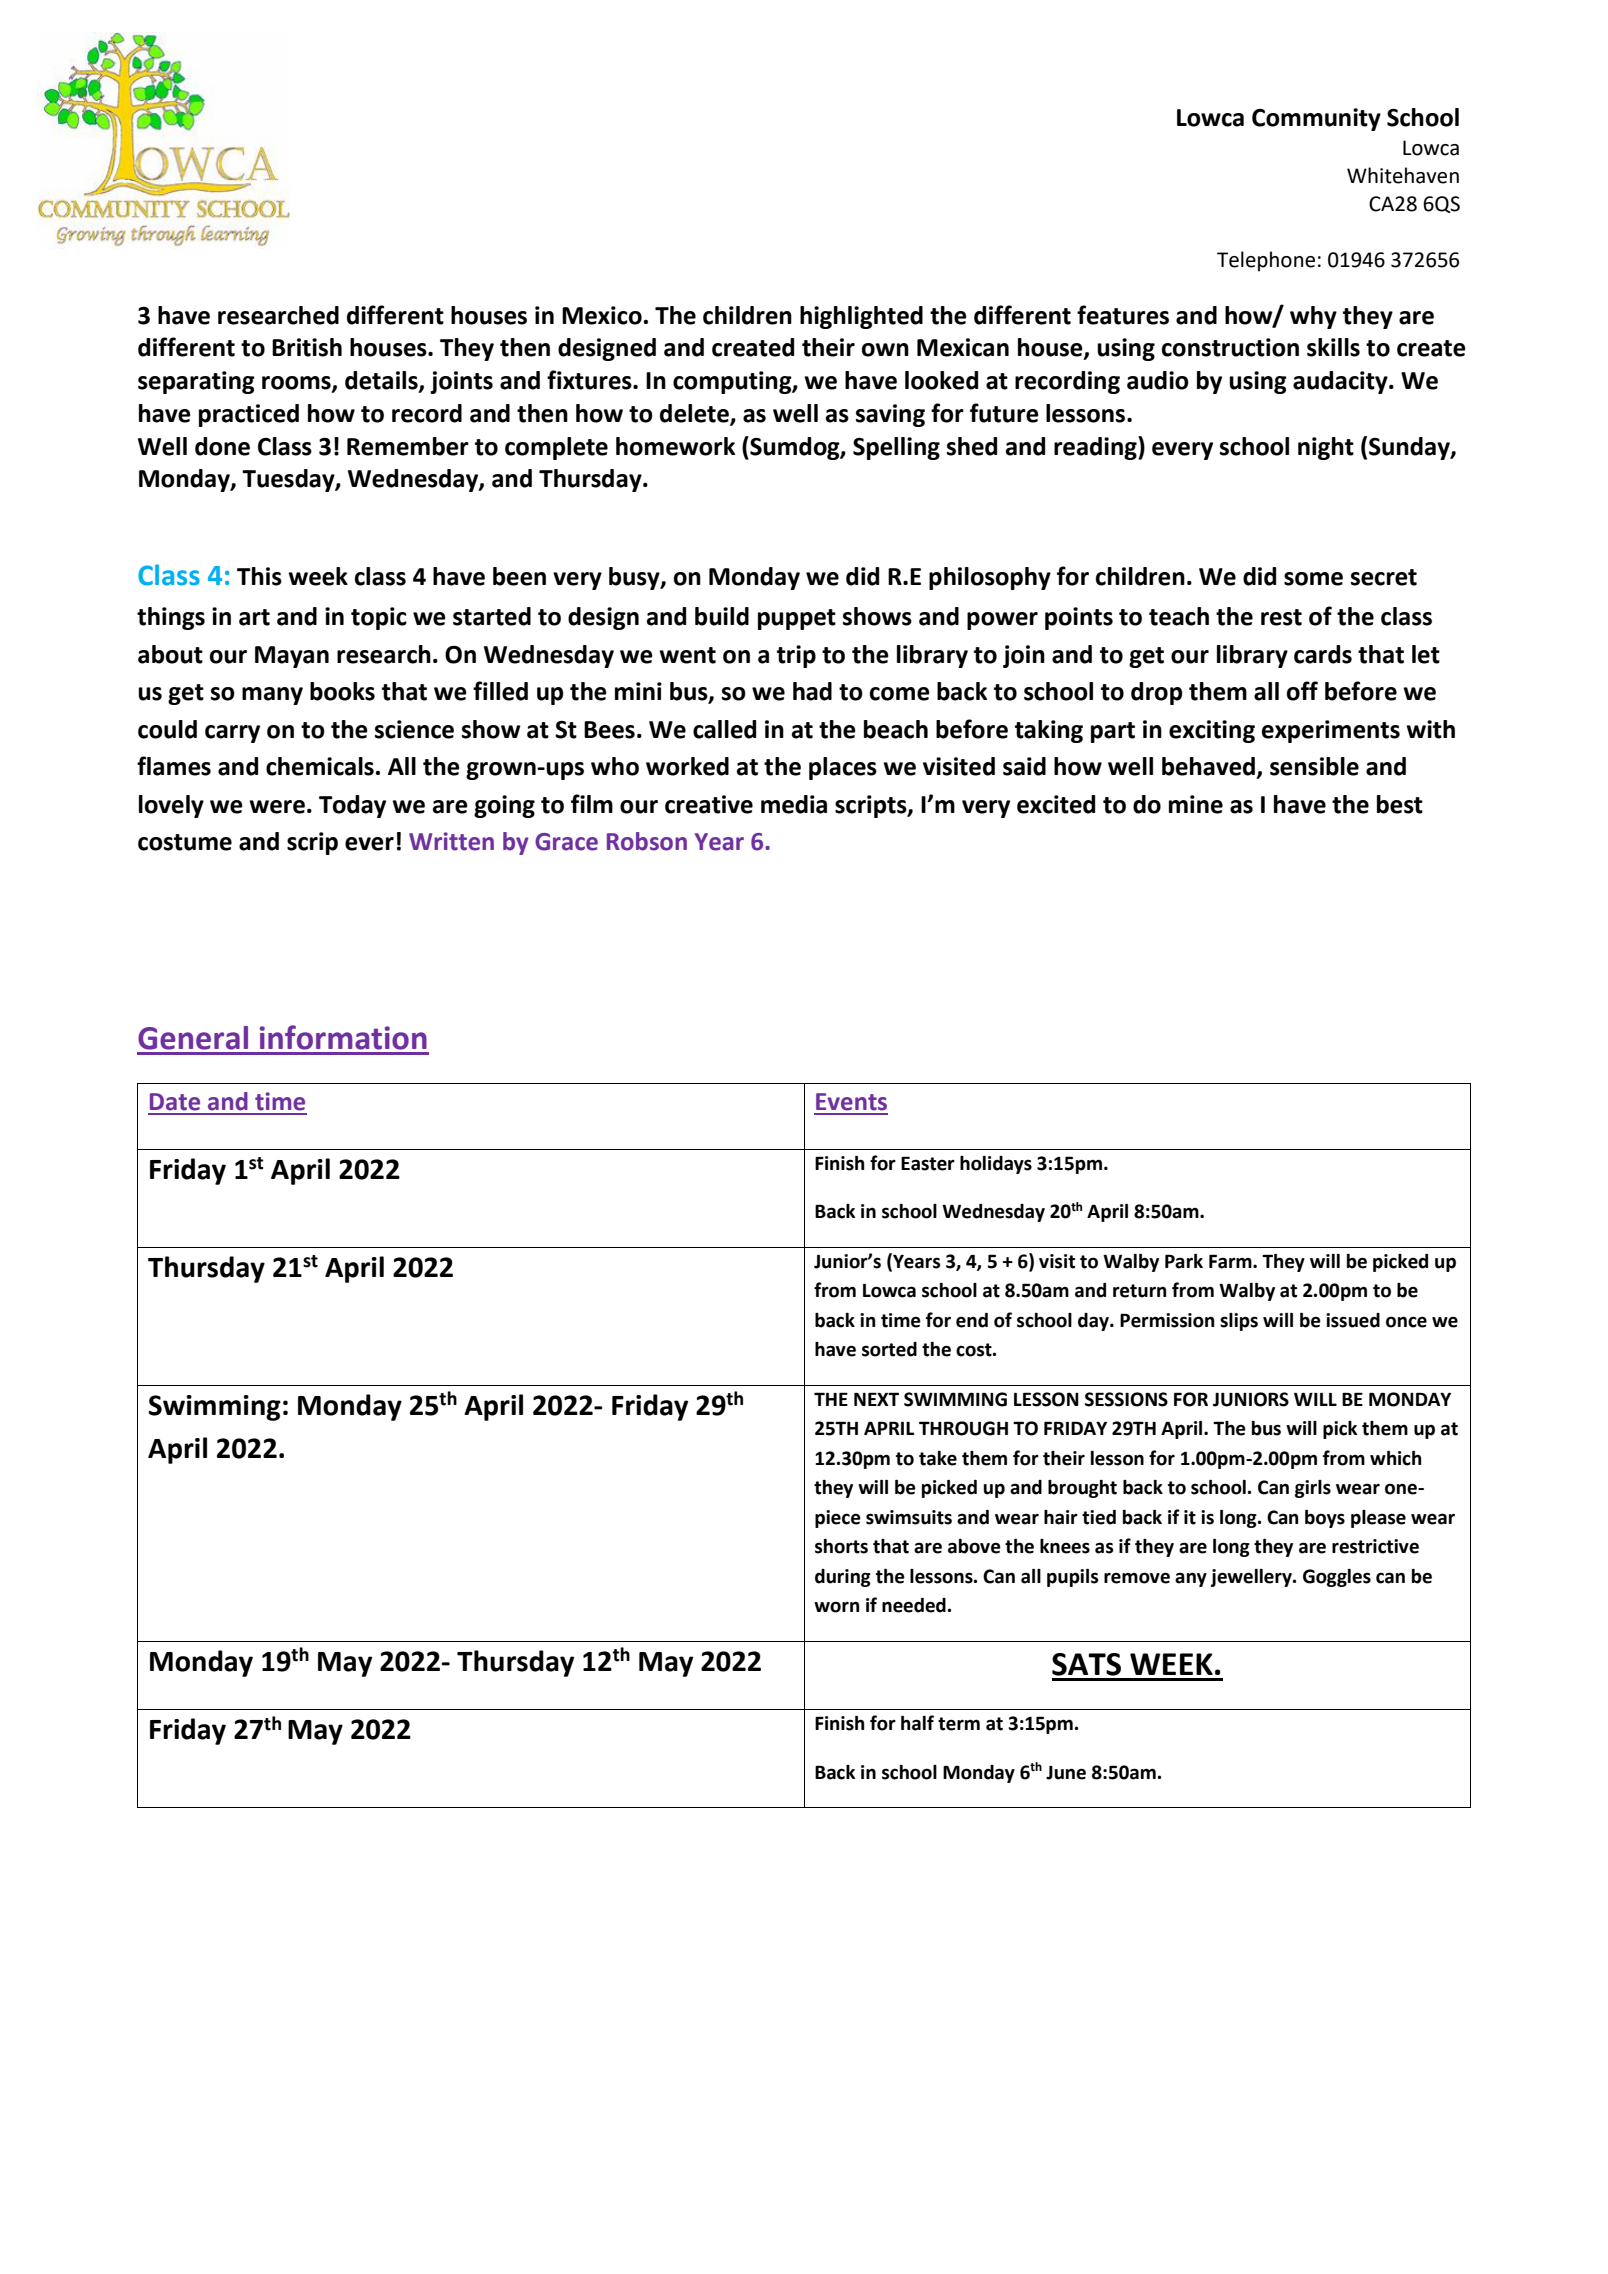 The height and width of the screenshot is (2274, 1608). I want to click on half, so click(917, 1723).
